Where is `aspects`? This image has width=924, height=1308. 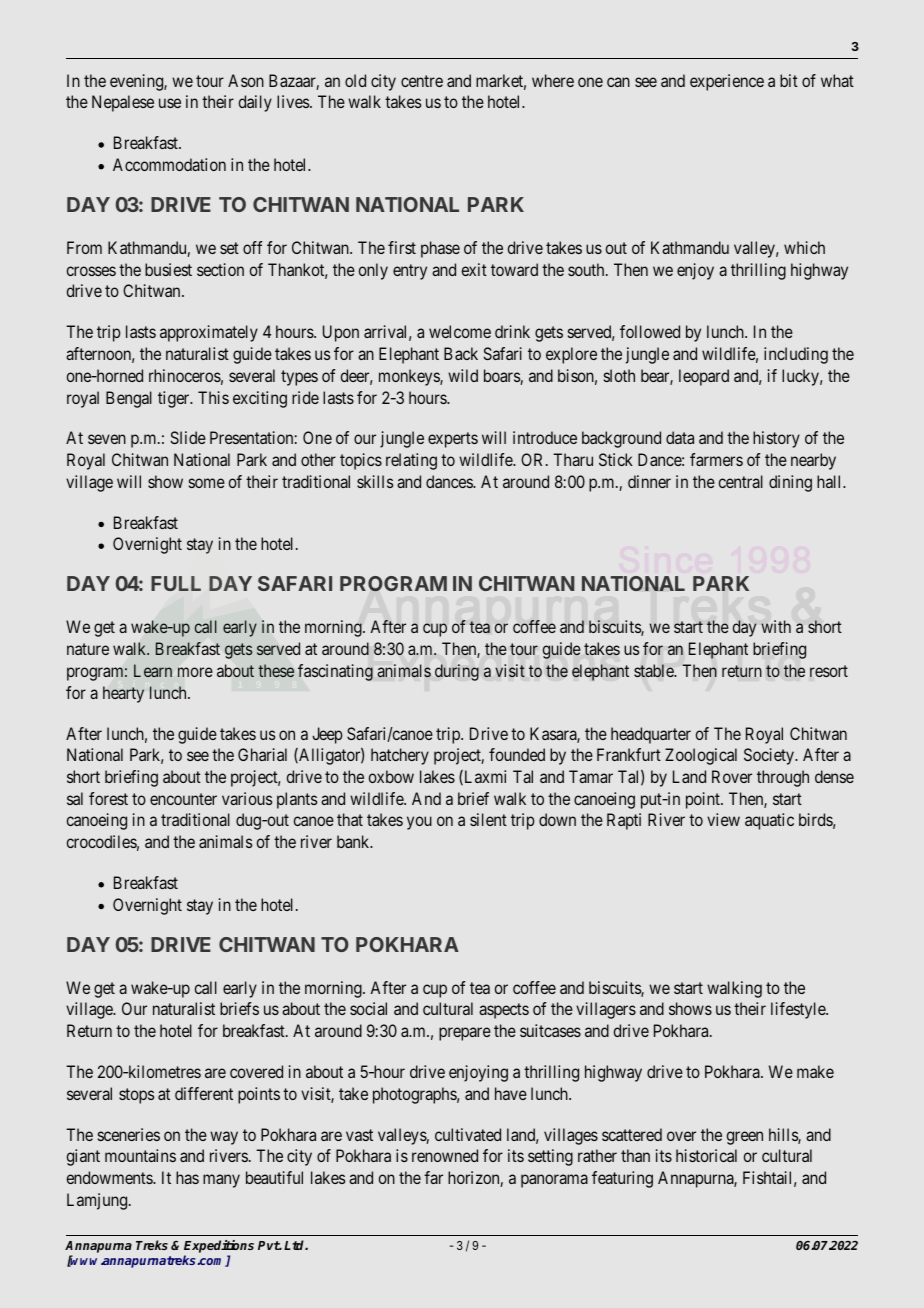 aspects is located at coordinates (504, 1011).
